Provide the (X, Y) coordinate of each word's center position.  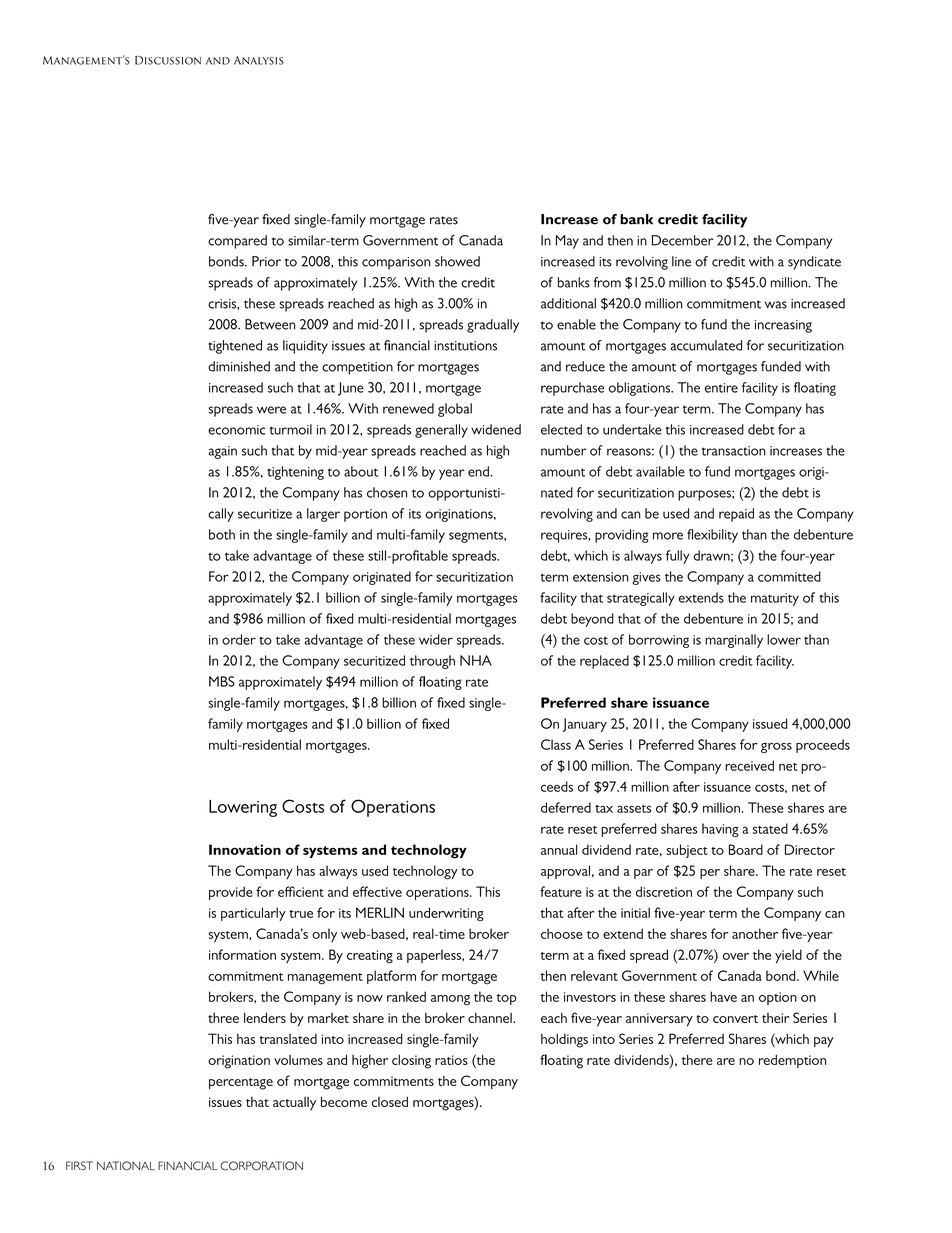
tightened (235, 347)
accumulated (706, 345)
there (697, 1059)
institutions (465, 346)
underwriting (446, 914)
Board (746, 849)
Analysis (259, 60)
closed (390, 1101)
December (683, 240)
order (239, 639)
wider (436, 639)
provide (231, 893)
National (126, 1166)
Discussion (168, 60)
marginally (734, 641)
